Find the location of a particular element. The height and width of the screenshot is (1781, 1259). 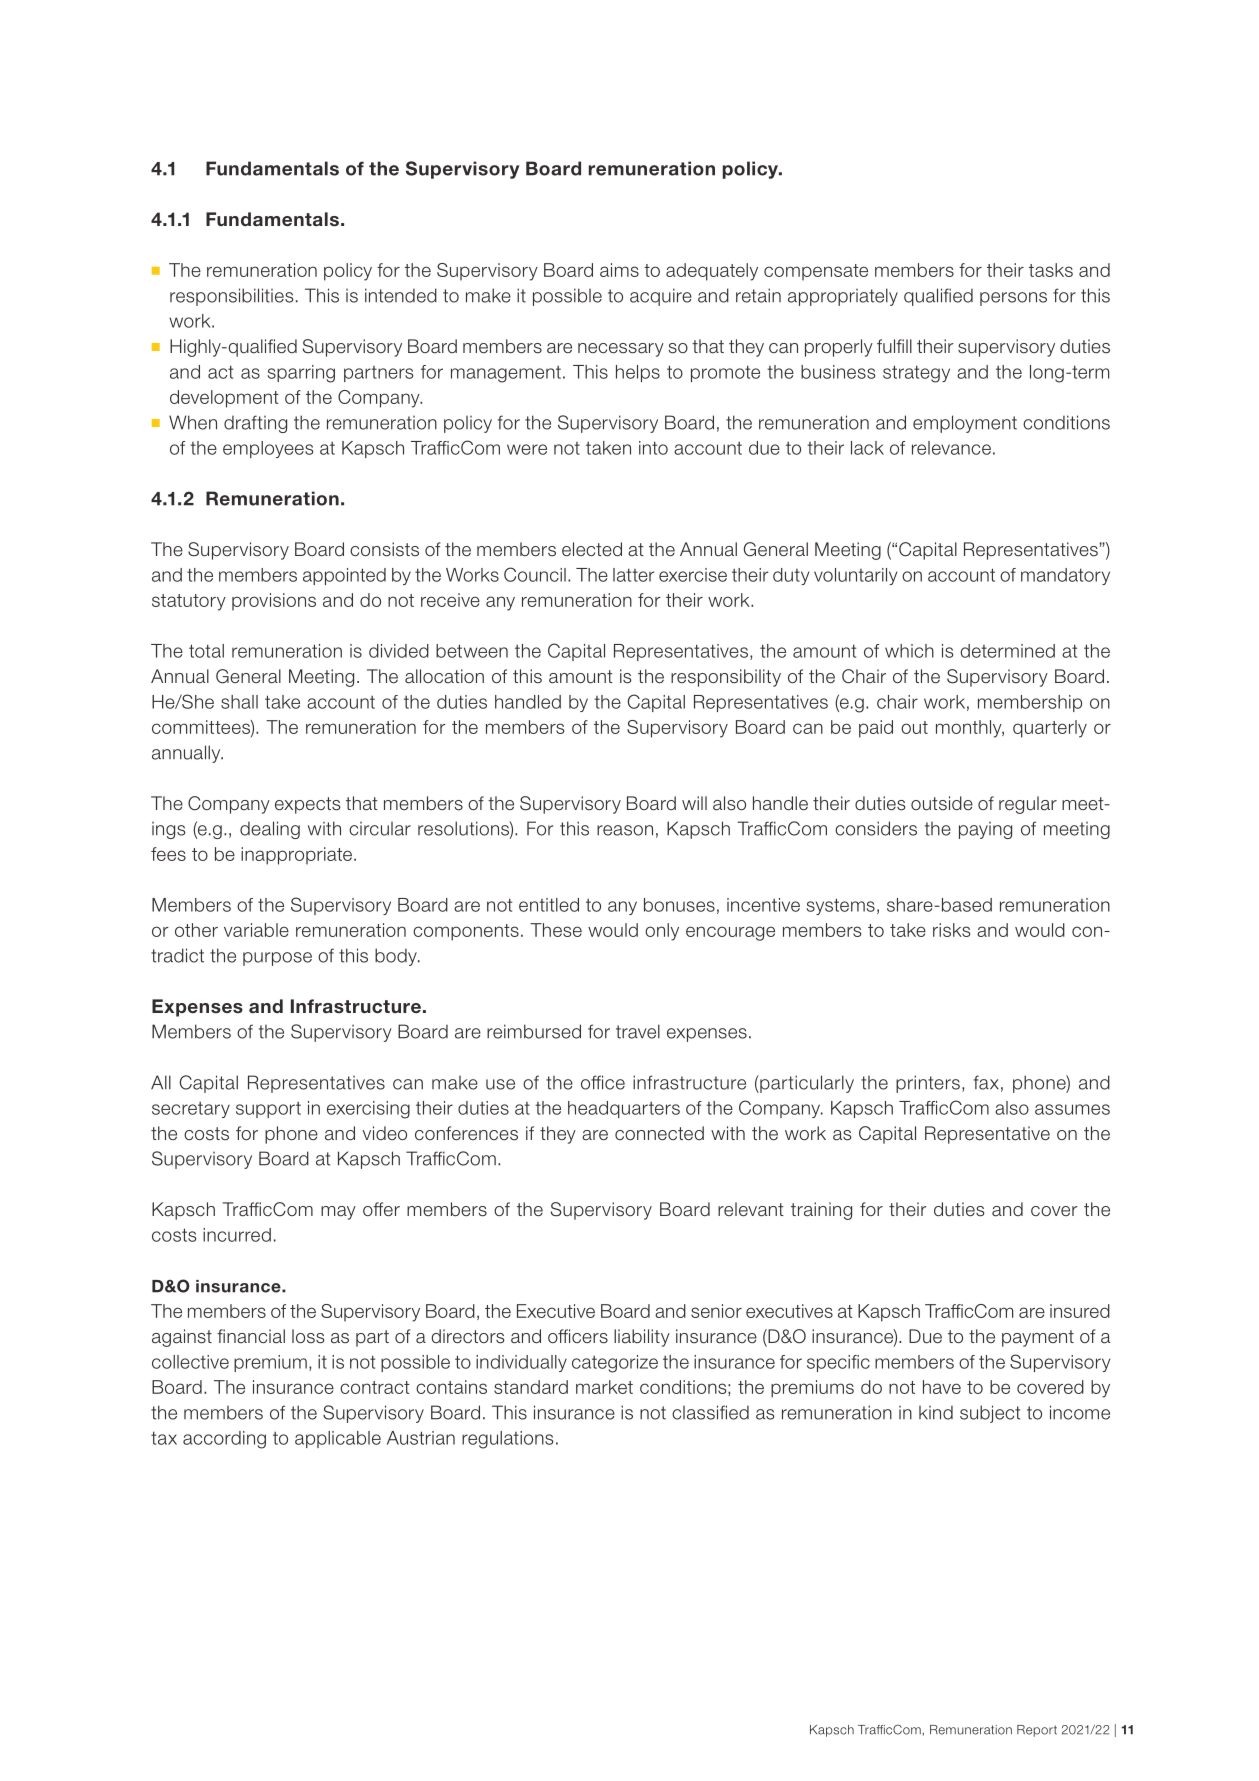

regulations is located at coordinates (508, 1440).
